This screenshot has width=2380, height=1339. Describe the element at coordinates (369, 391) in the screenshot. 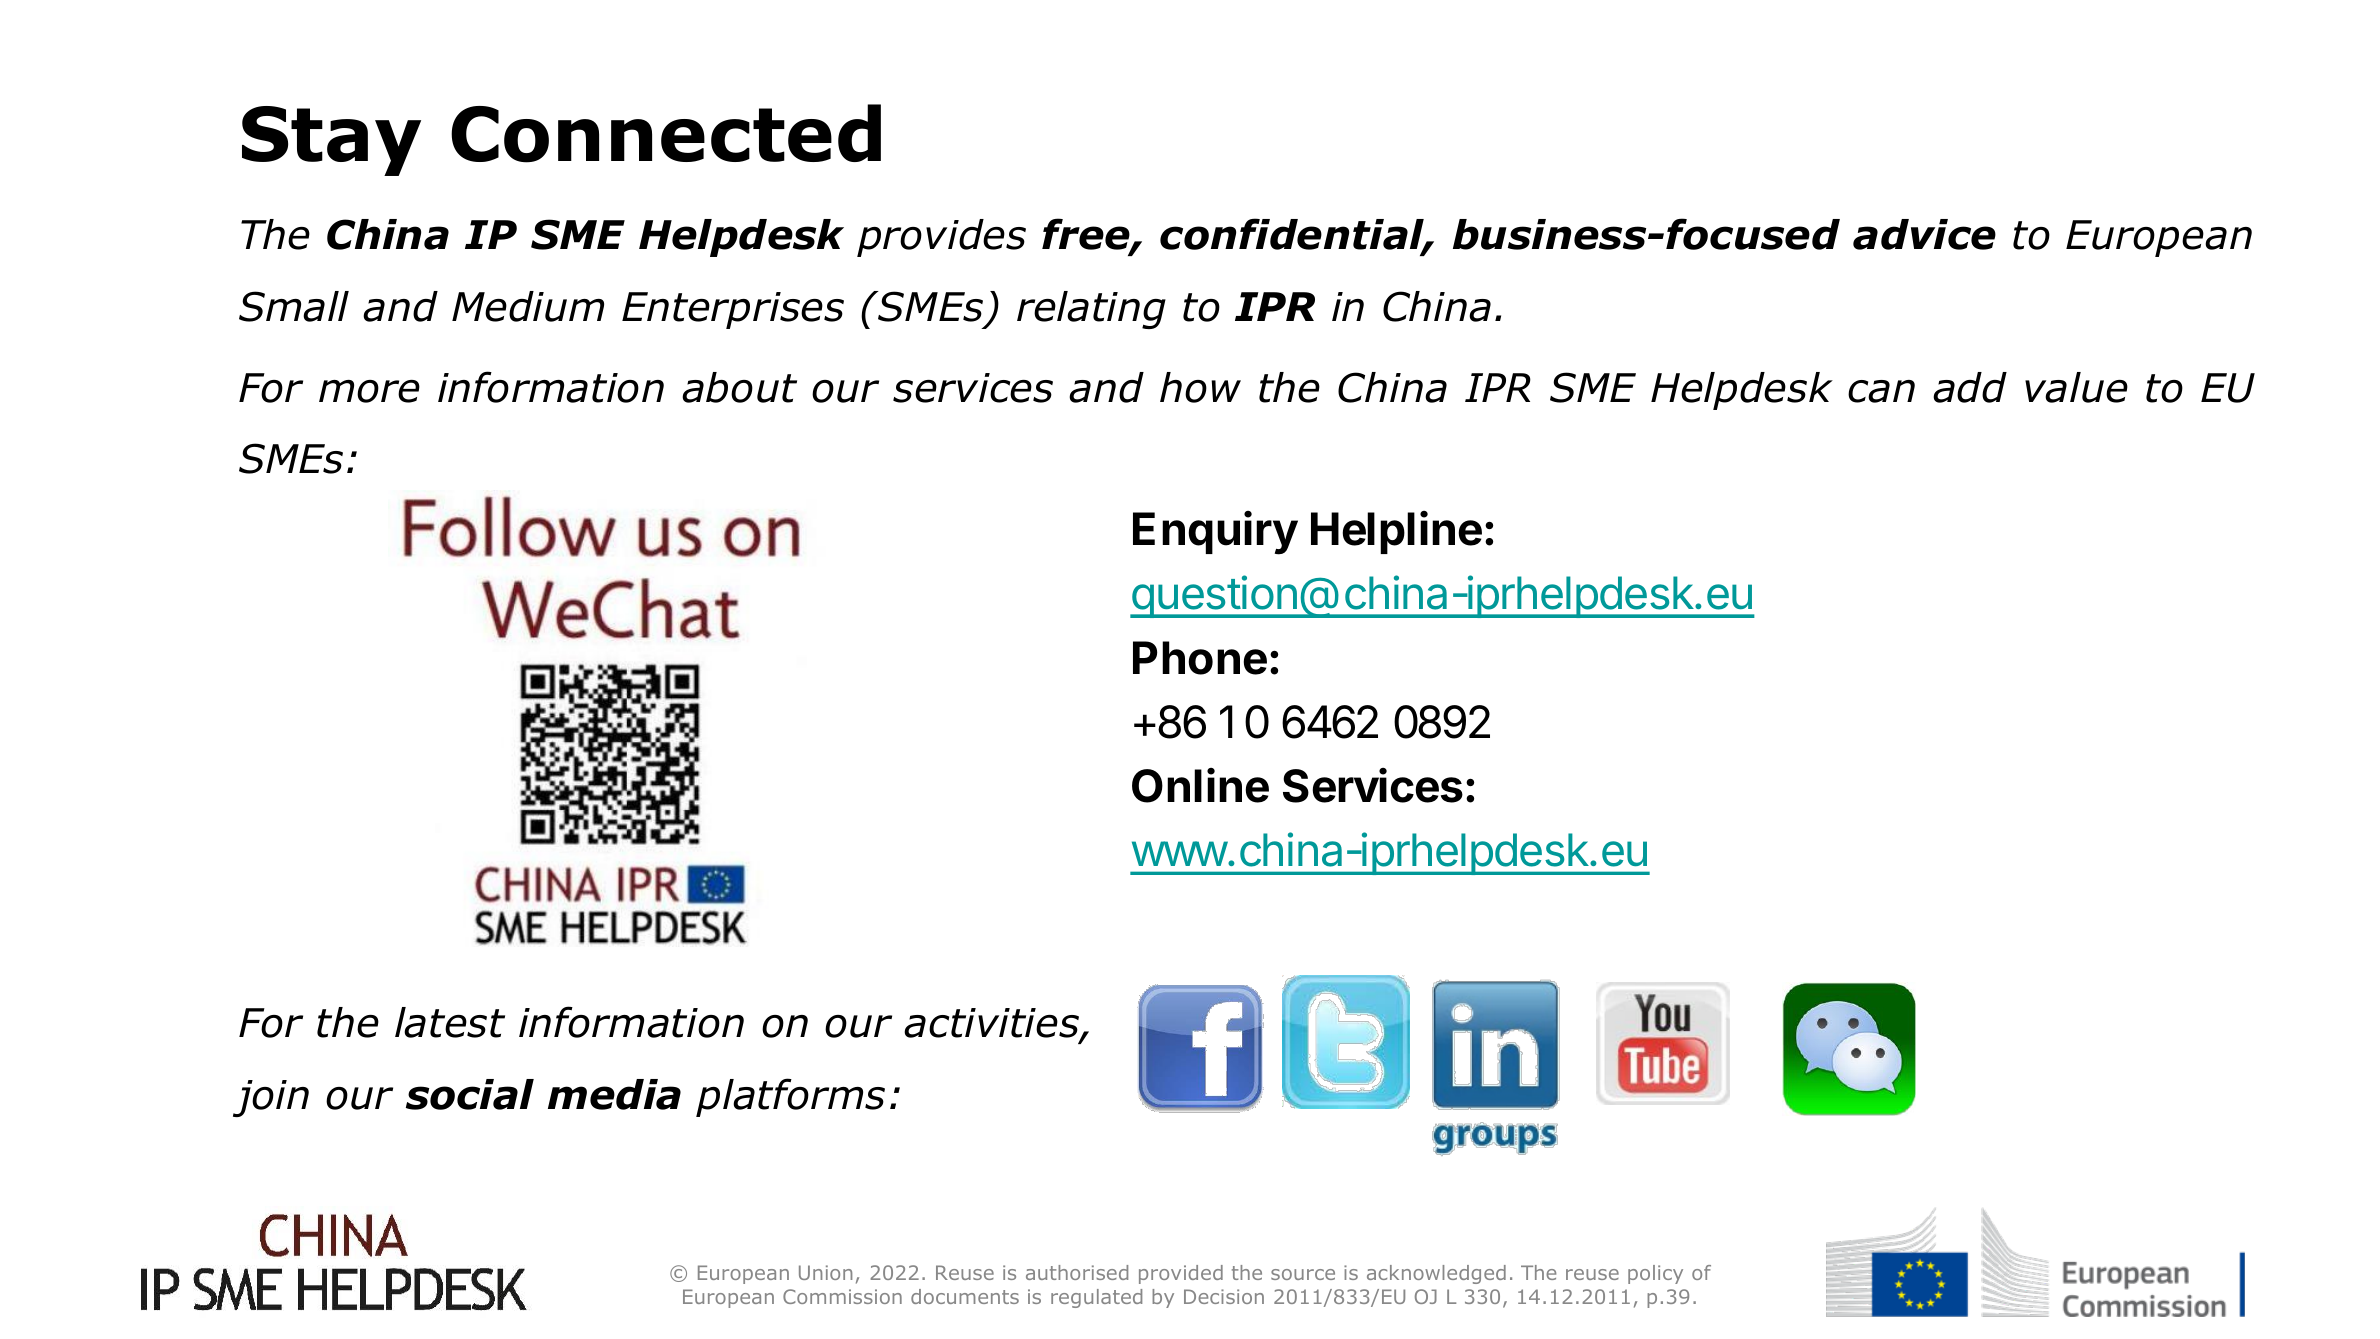

I see `more` at that location.
